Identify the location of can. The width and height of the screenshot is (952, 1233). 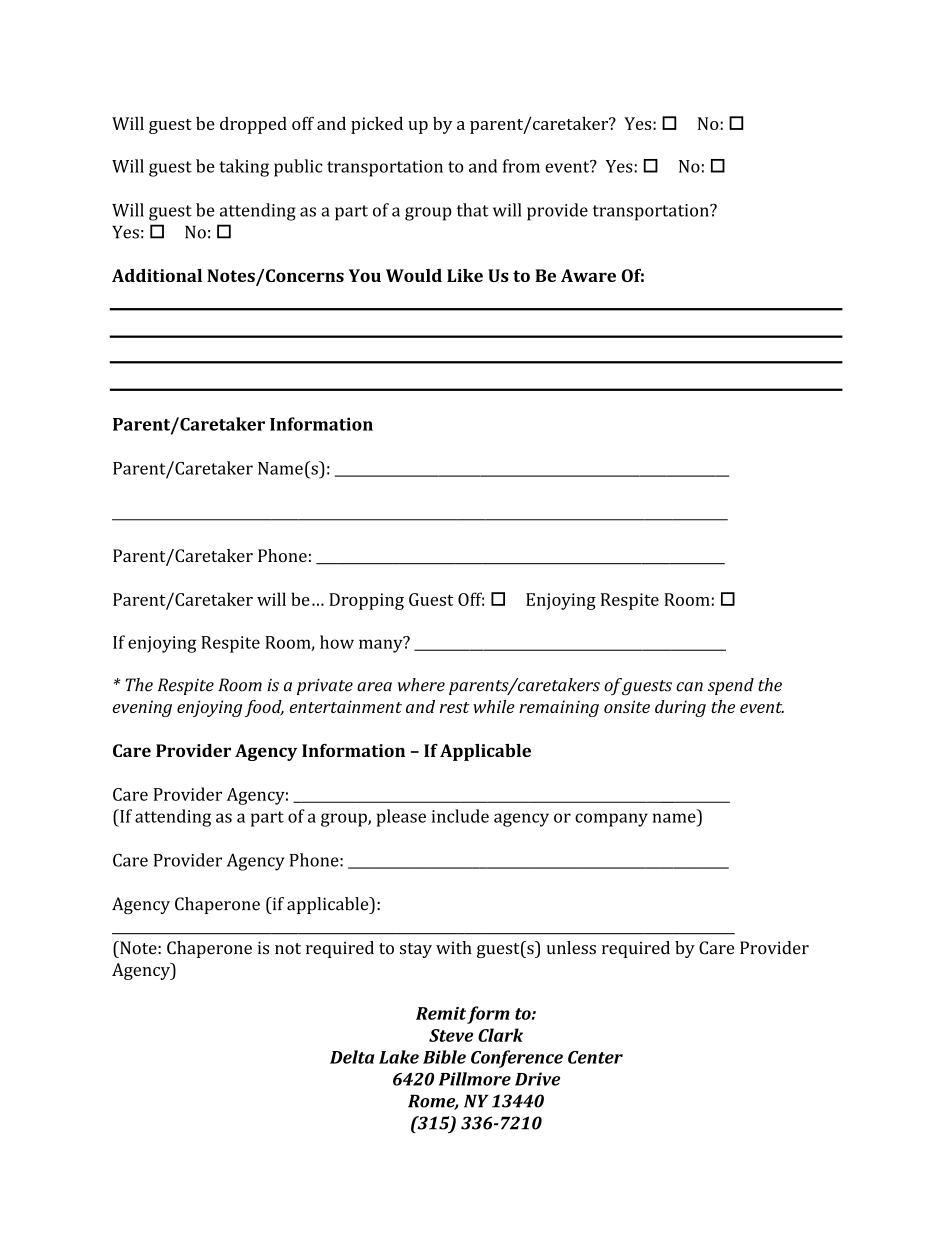
(689, 687).
